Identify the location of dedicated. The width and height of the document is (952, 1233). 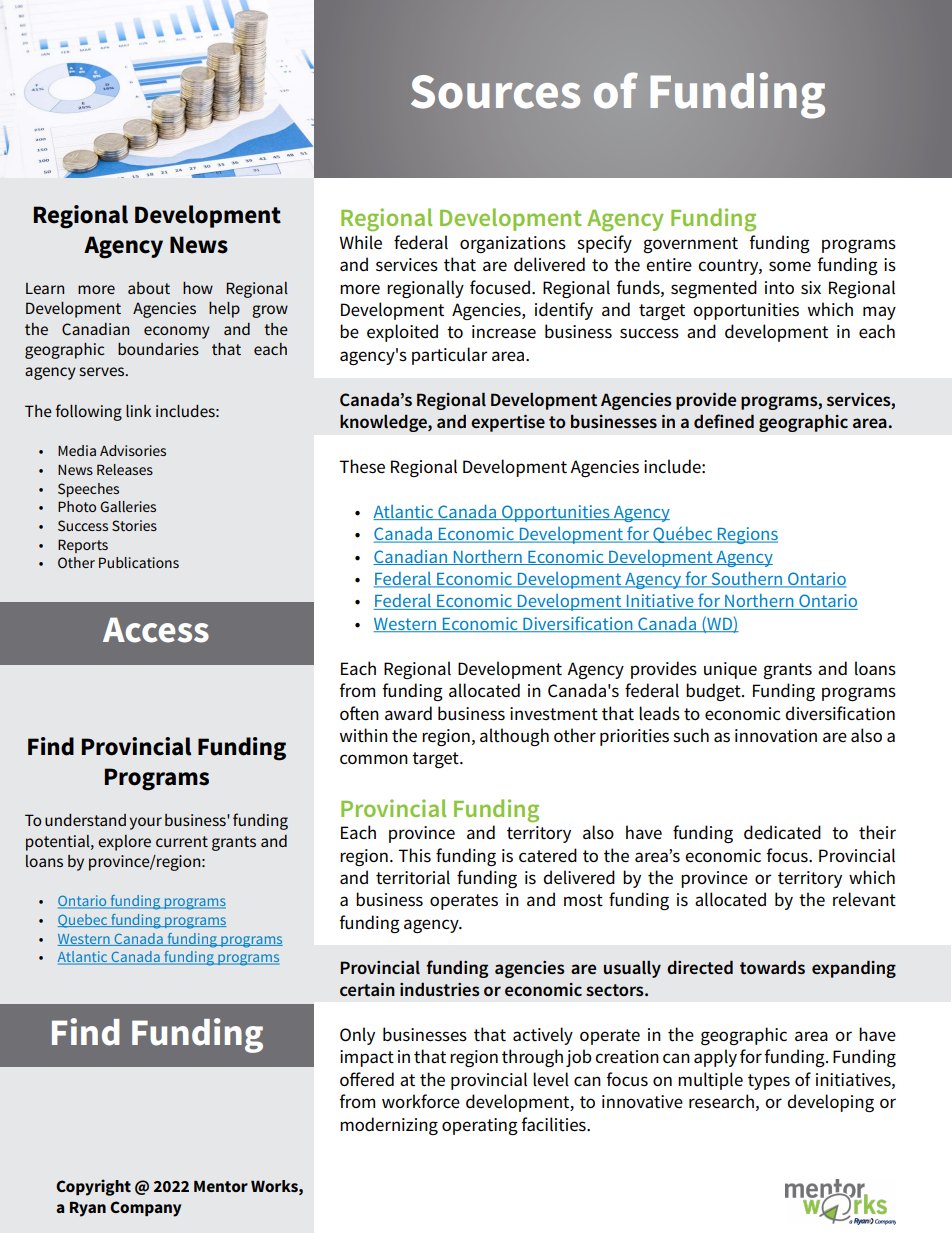
(782, 832).
